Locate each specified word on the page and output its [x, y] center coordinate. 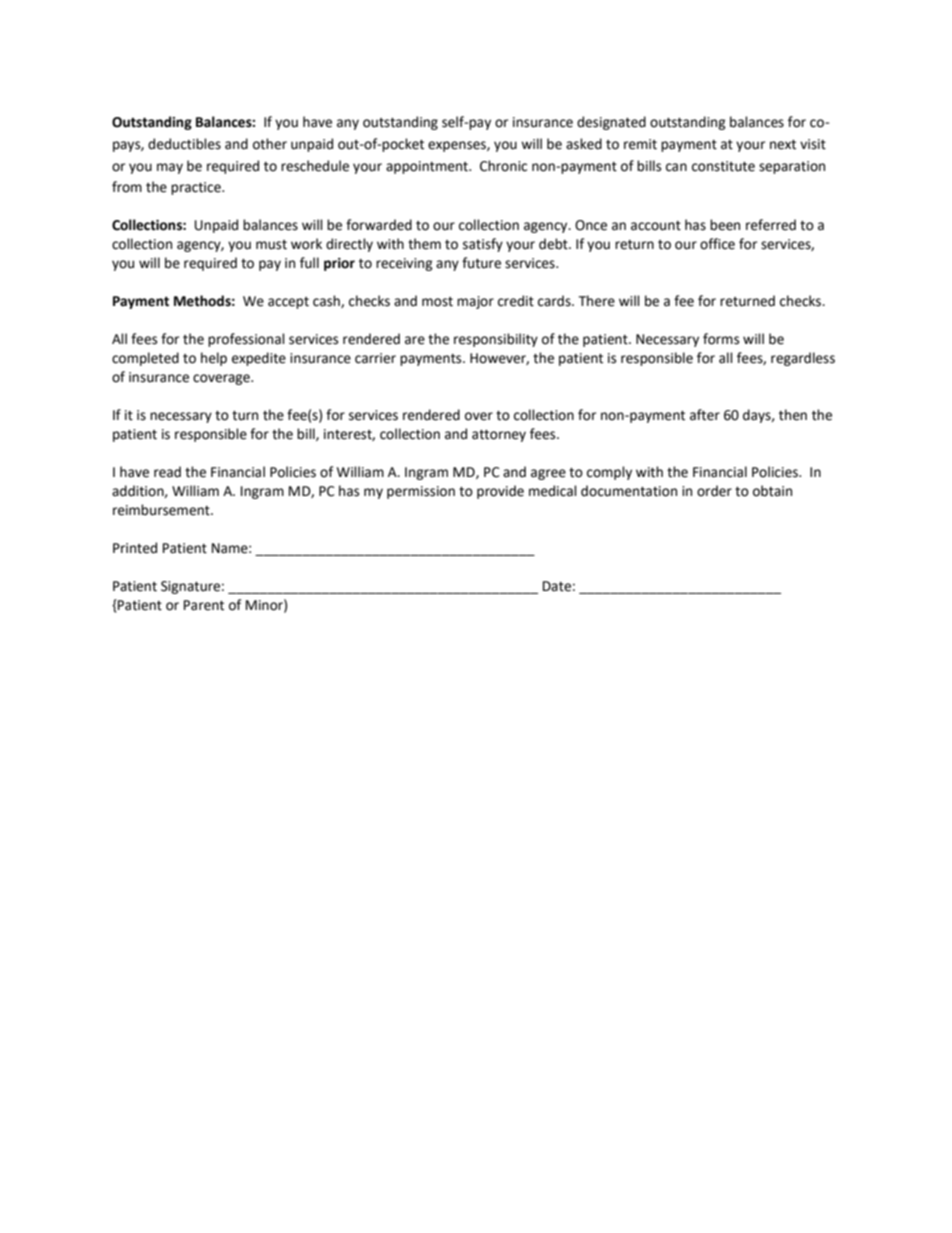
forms [721, 339]
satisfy [483, 245]
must [271, 245]
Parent [204, 605]
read [167, 472]
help [214, 359]
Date [557, 586]
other [270, 144]
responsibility [496, 340]
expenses [458, 146]
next [783, 145]
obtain [772, 491]
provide [500, 492]
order [714, 491]
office [717, 244]
